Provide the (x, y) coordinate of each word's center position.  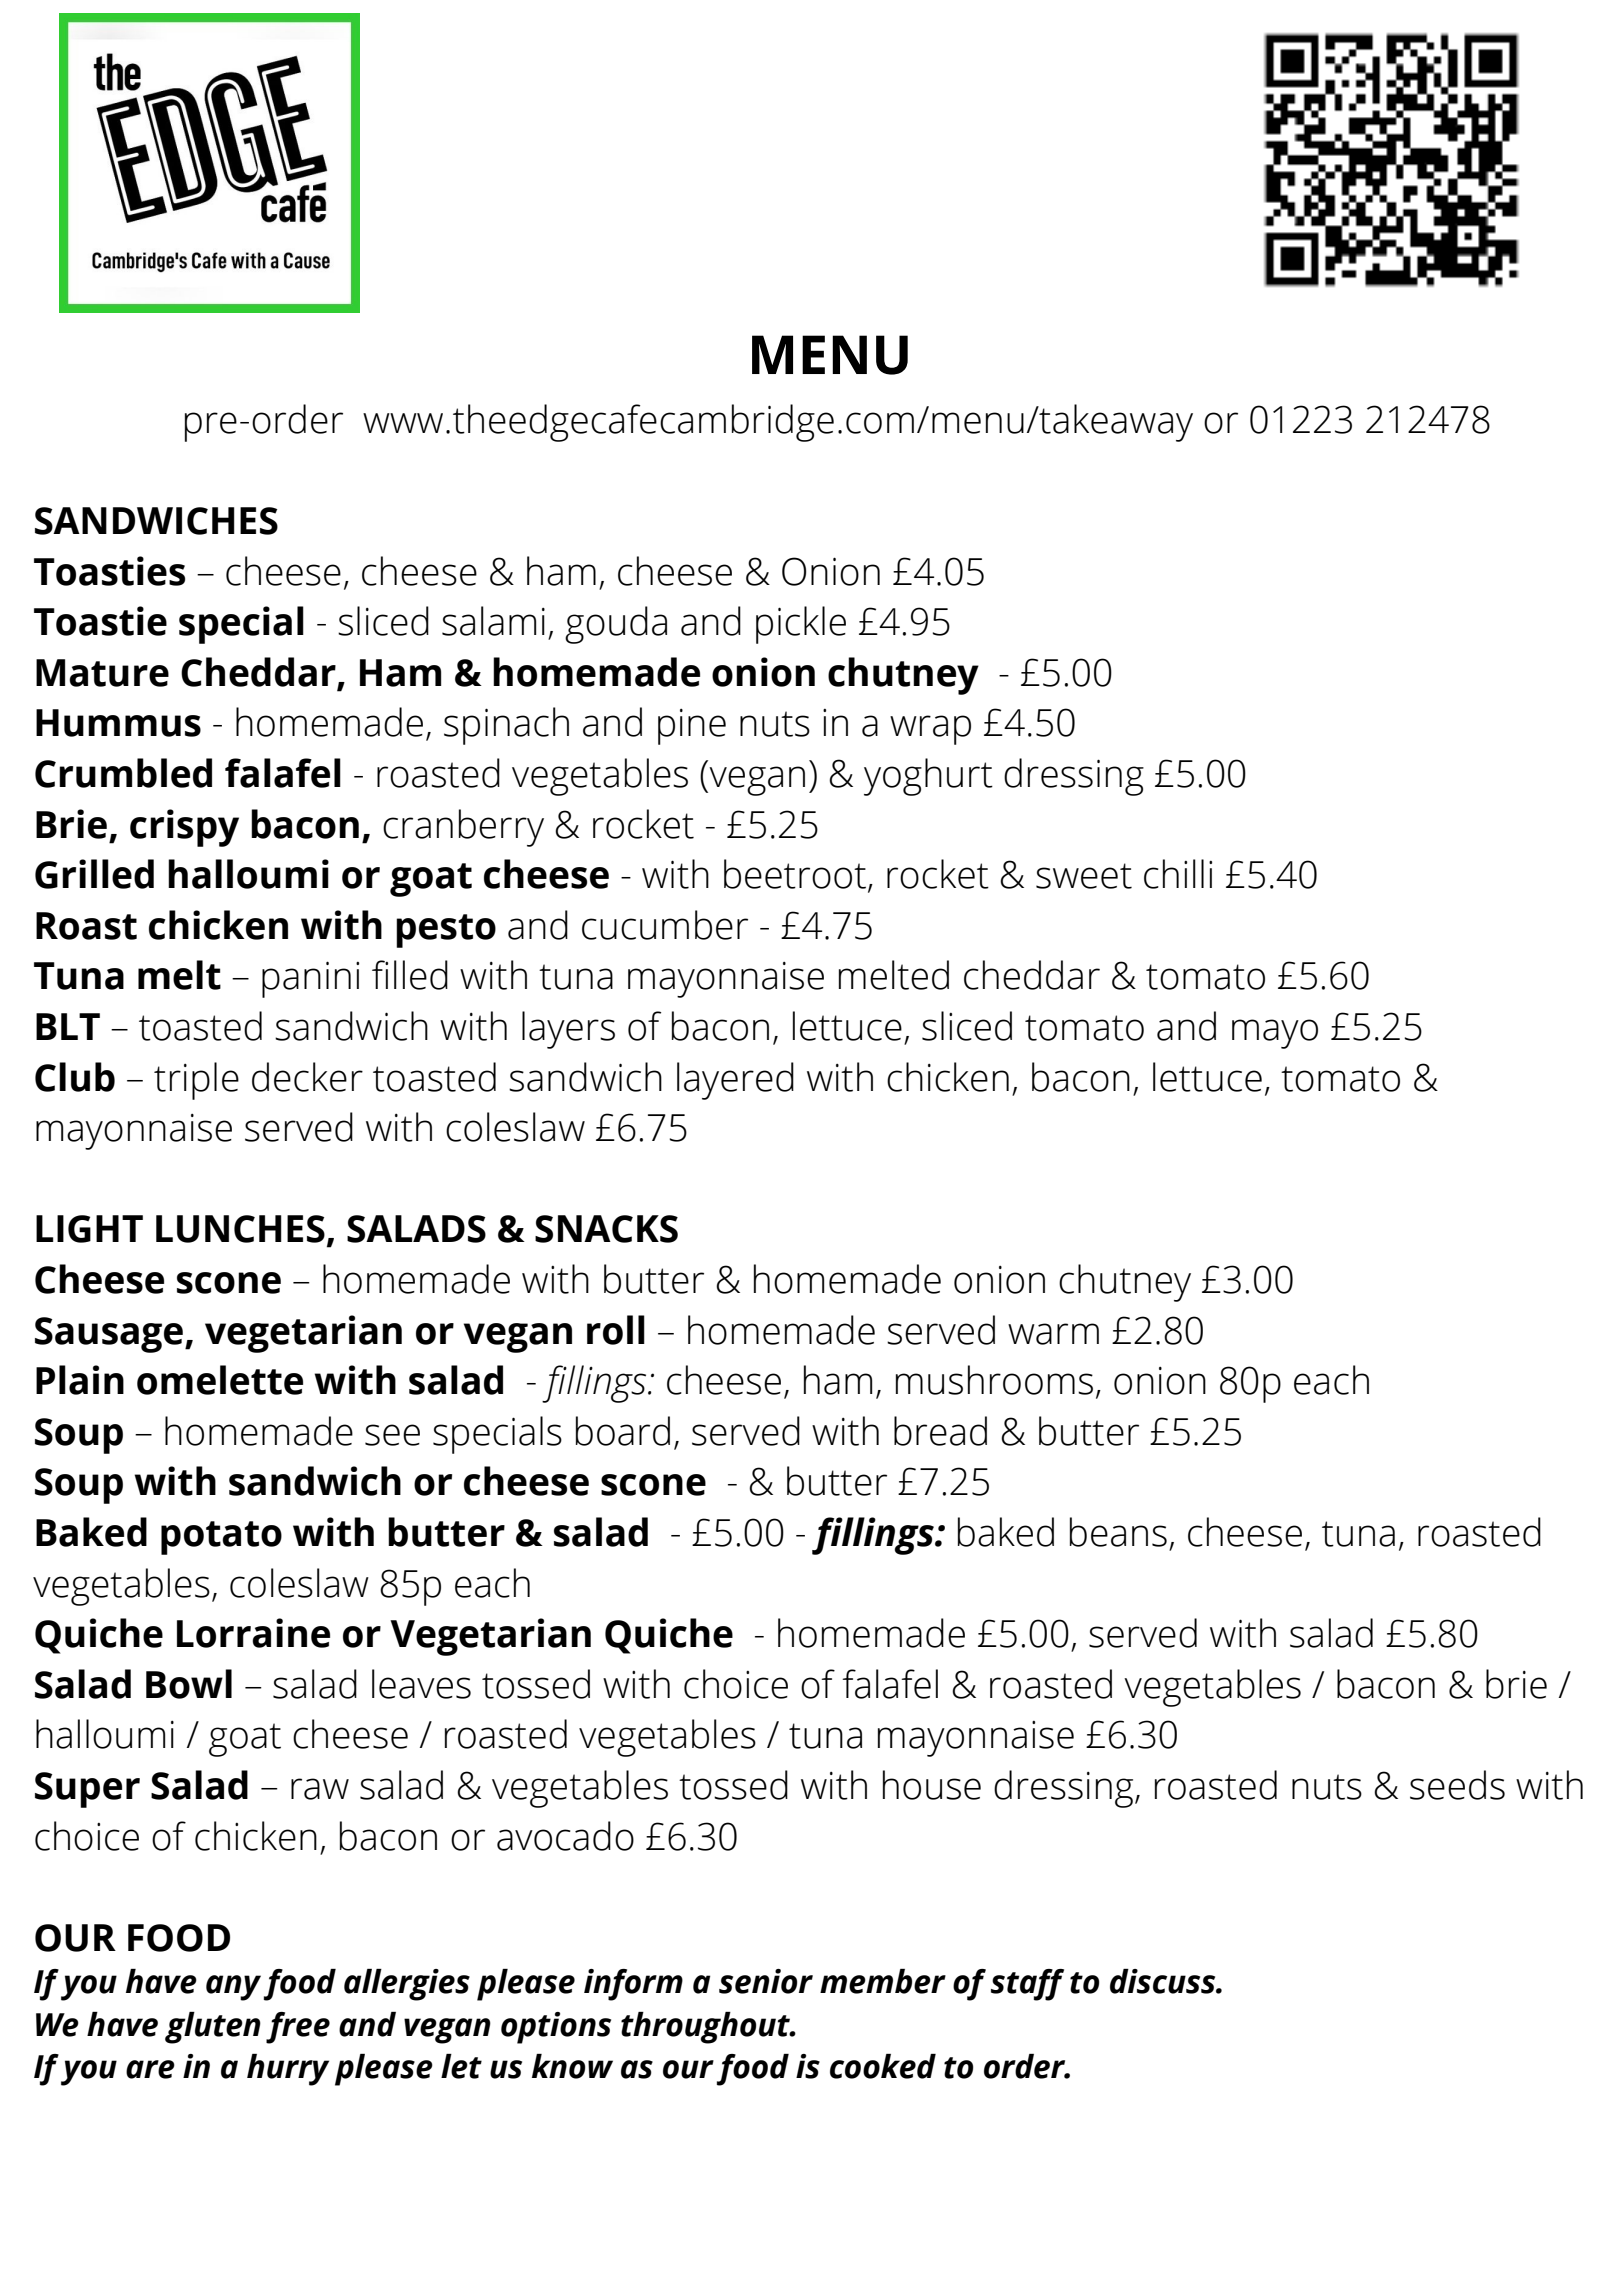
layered (735, 1081)
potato (221, 1538)
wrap (930, 730)
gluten (213, 2028)
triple (196, 1081)
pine (692, 727)
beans (1118, 1532)
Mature (102, 673)
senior (766, 1981)
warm (1053, 1334)
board (623, 1431)
